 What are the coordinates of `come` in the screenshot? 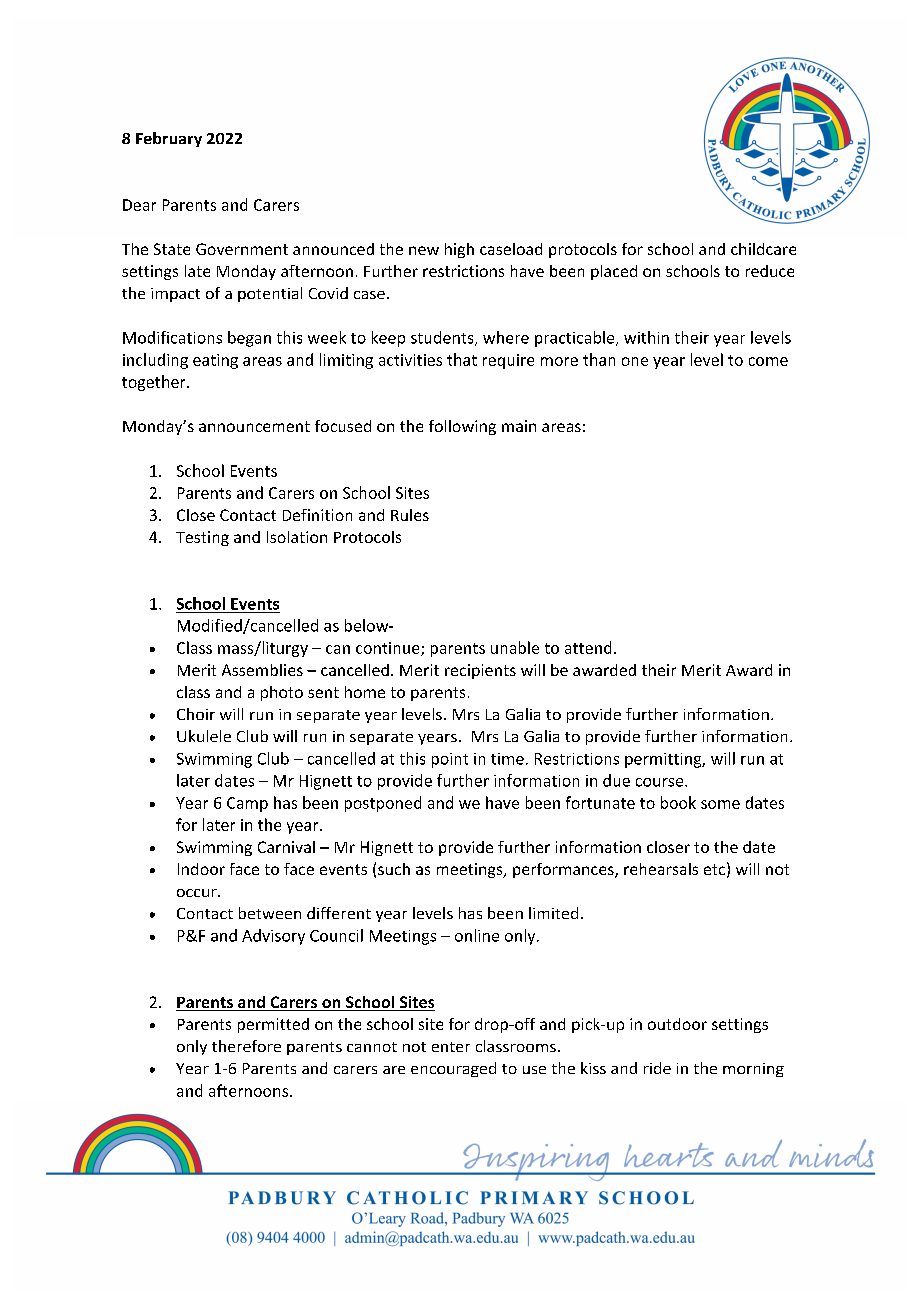 It's located at (768, 361).
